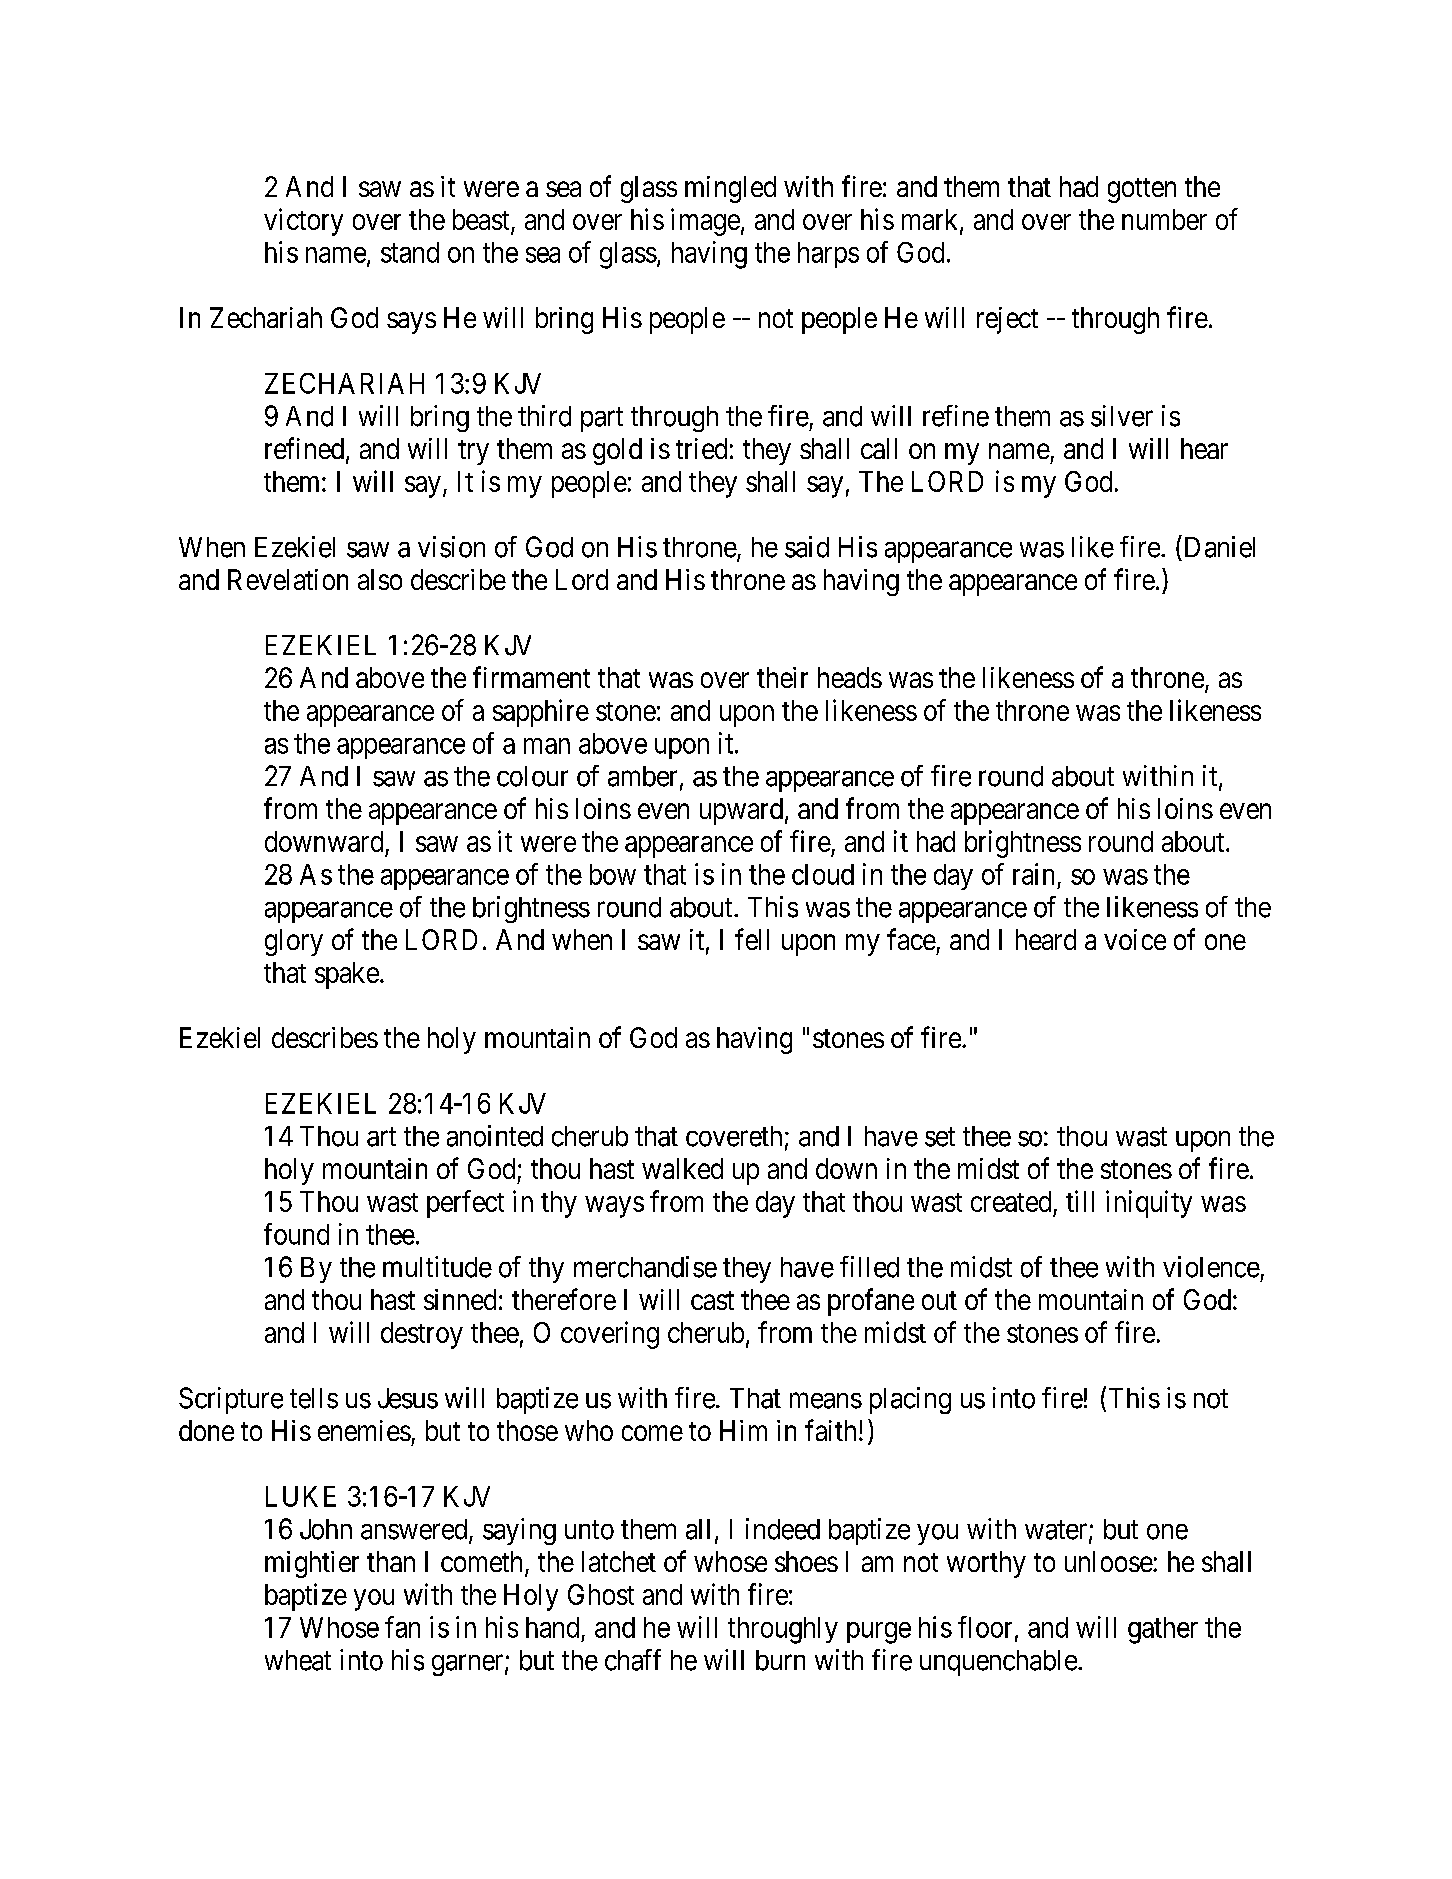 The width and height of the screenshot is (1452, 1879). Describe the element at coordinates (303, 222) in the screenshot. I see `victory` at that location.
